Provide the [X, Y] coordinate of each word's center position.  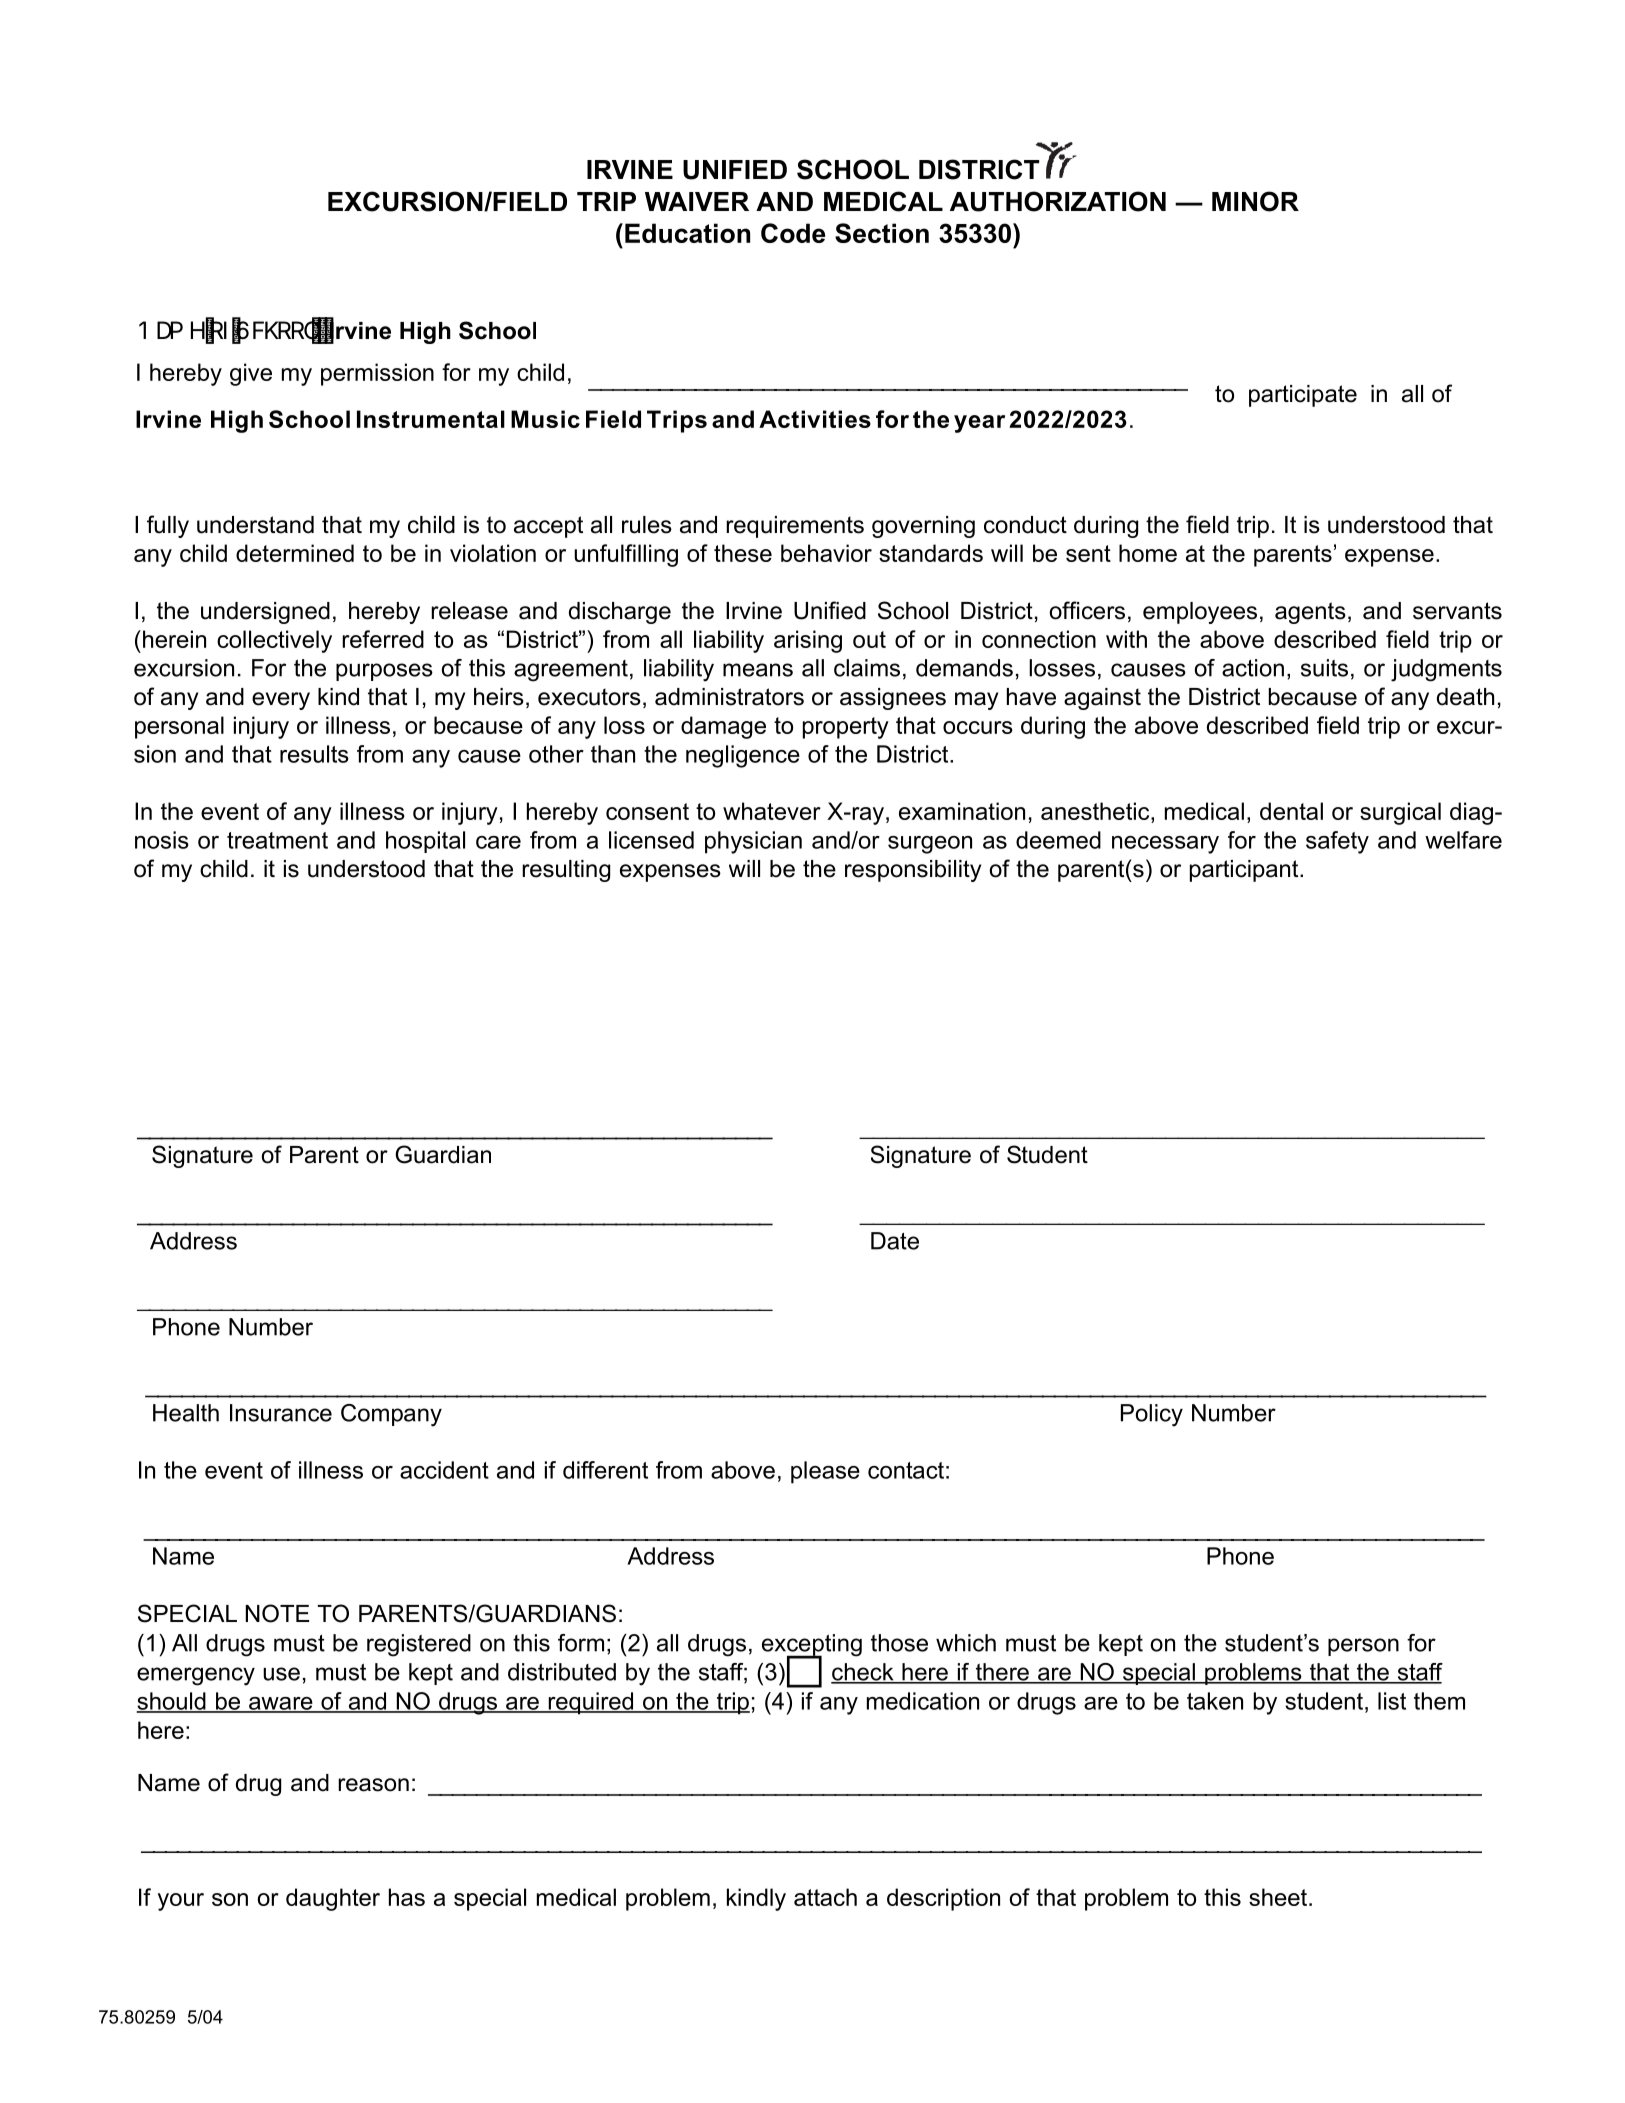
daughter [333, 1899]
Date [895, 1241]
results [314, 754]
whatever [772, 811]
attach [825, 1897]
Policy [1152, 1415]
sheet [1279, 1897]
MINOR [1255, 201]
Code [793, 233]
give [251, 374]
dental [1291, 811]
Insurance [281, 1413]
